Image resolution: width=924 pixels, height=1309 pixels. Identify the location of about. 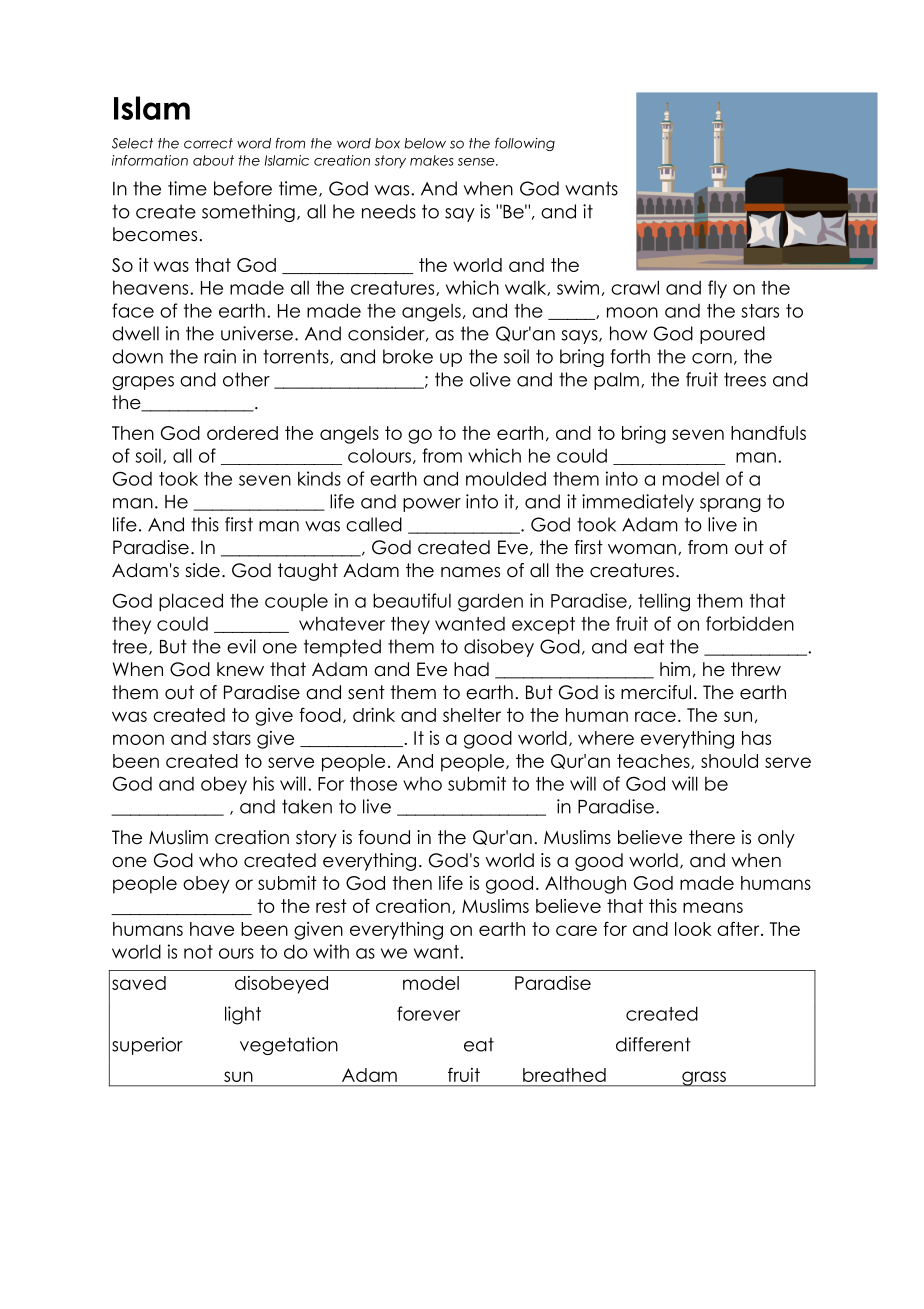
(213, 160).
